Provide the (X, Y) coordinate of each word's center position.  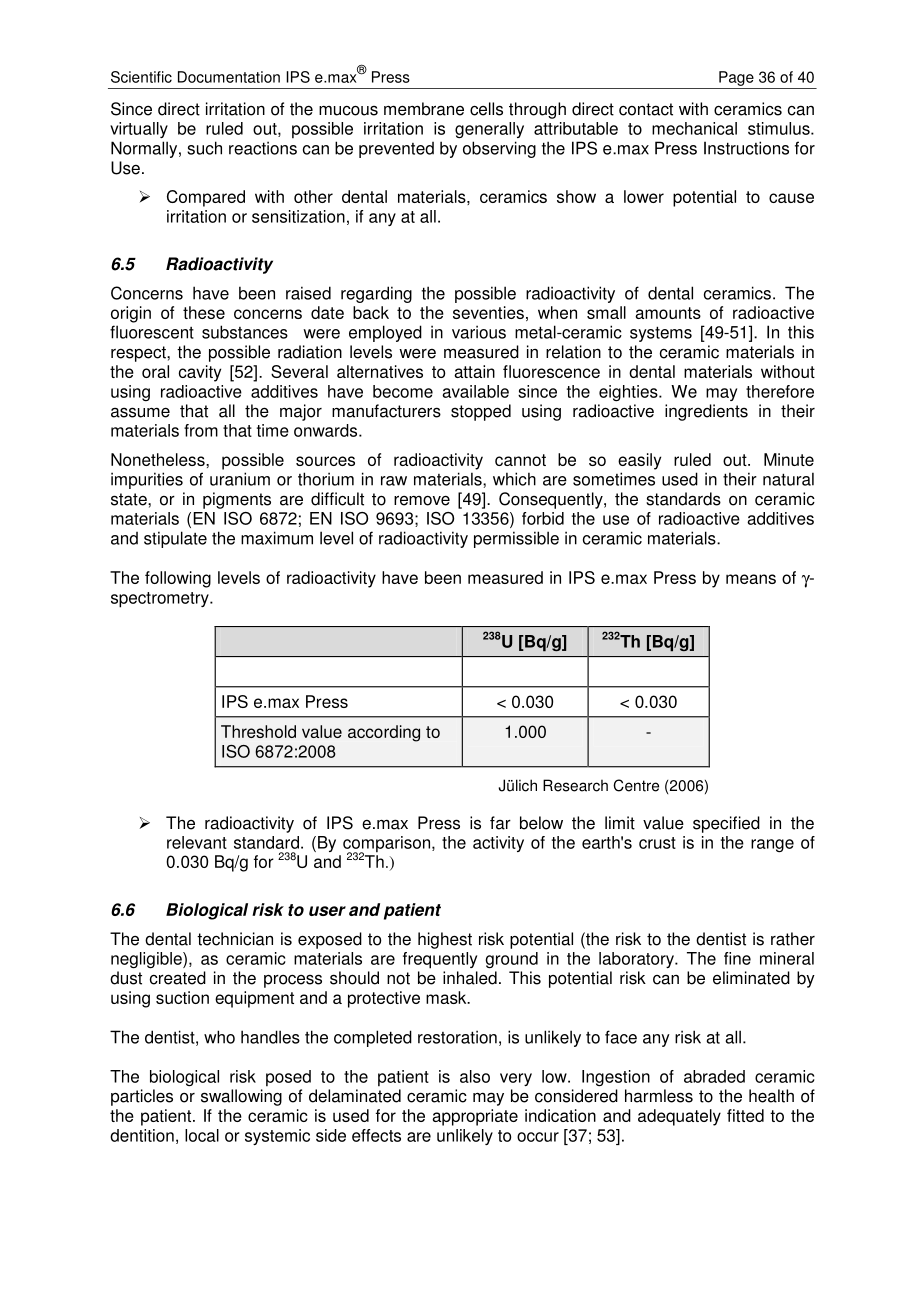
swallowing (241, 1097)
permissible (516, 539)
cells (486, 109)
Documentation (229, 77)
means (751, 579)
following (178, 579)
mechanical (694, 128)
